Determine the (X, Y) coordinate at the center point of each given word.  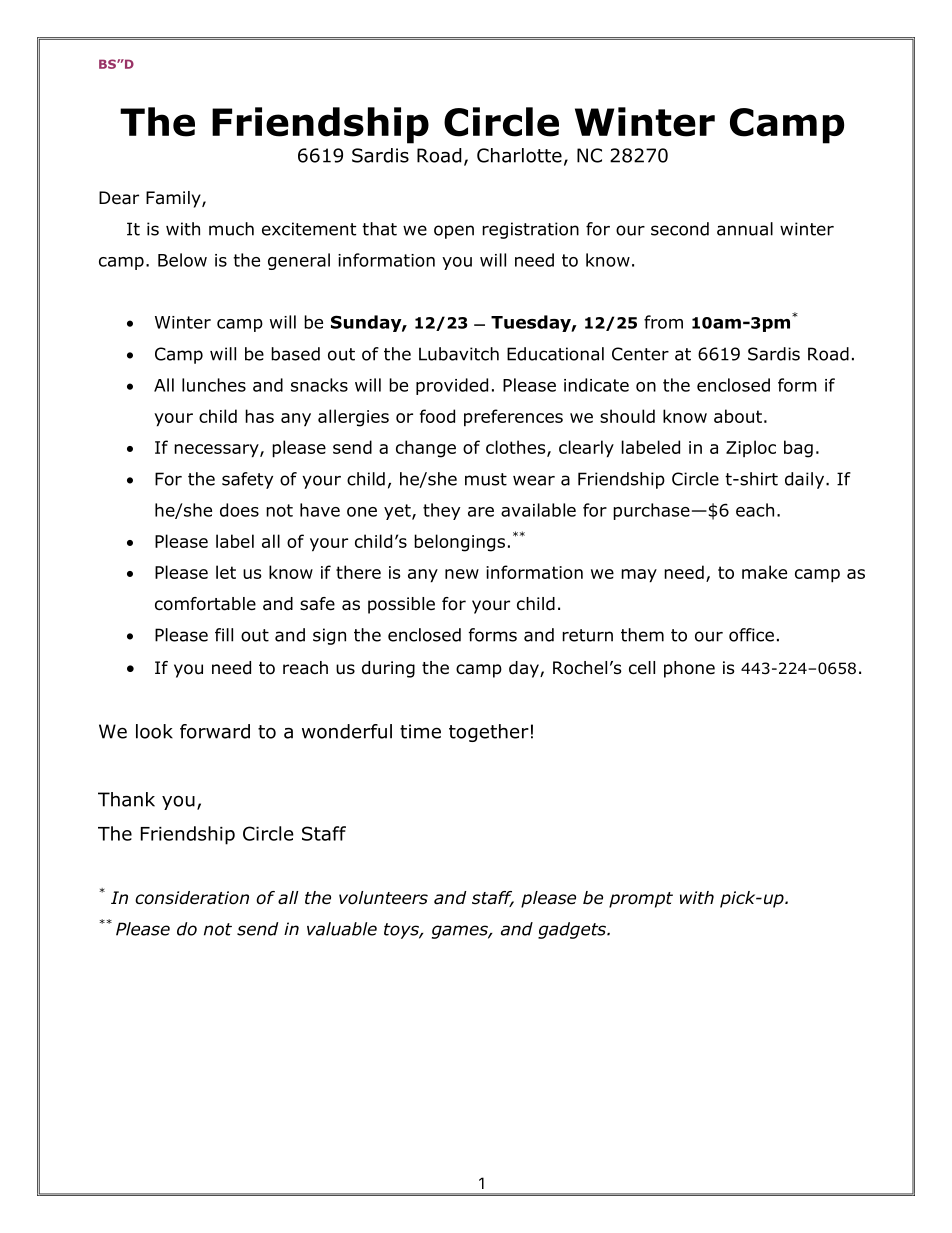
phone (689, 669)
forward (215, 731)
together (489, 733)
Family (174, 199)
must (486, 479)
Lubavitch (459, 354)
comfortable (205, 604)
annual (745, 229)
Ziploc (751, 448)
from (663, 322)
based (295, 354)
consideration (192, 898)
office (751, 635)
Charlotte (519, 155)
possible (401, 605)
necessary (217, 451)
